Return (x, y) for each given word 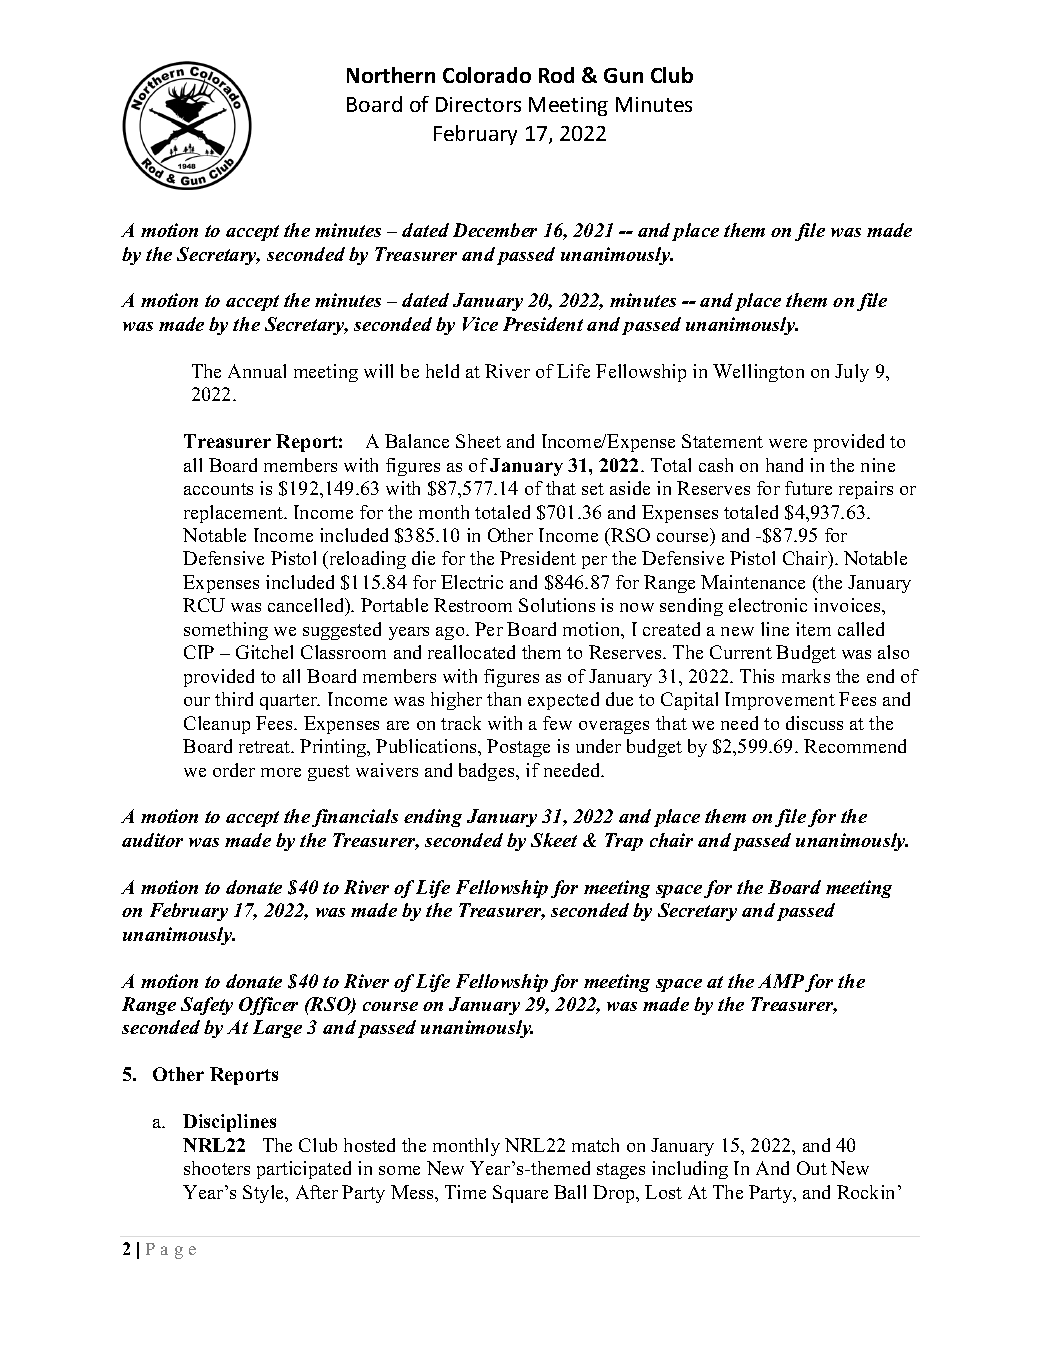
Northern (391, 75)
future (808, 488)
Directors (478, 104)
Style (265, 1194)
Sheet (478, 441)
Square (520, 1194)
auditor (152, 840)
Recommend (855, 746)
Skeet (554, 840)
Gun (623, 75)
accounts (218, 489)
